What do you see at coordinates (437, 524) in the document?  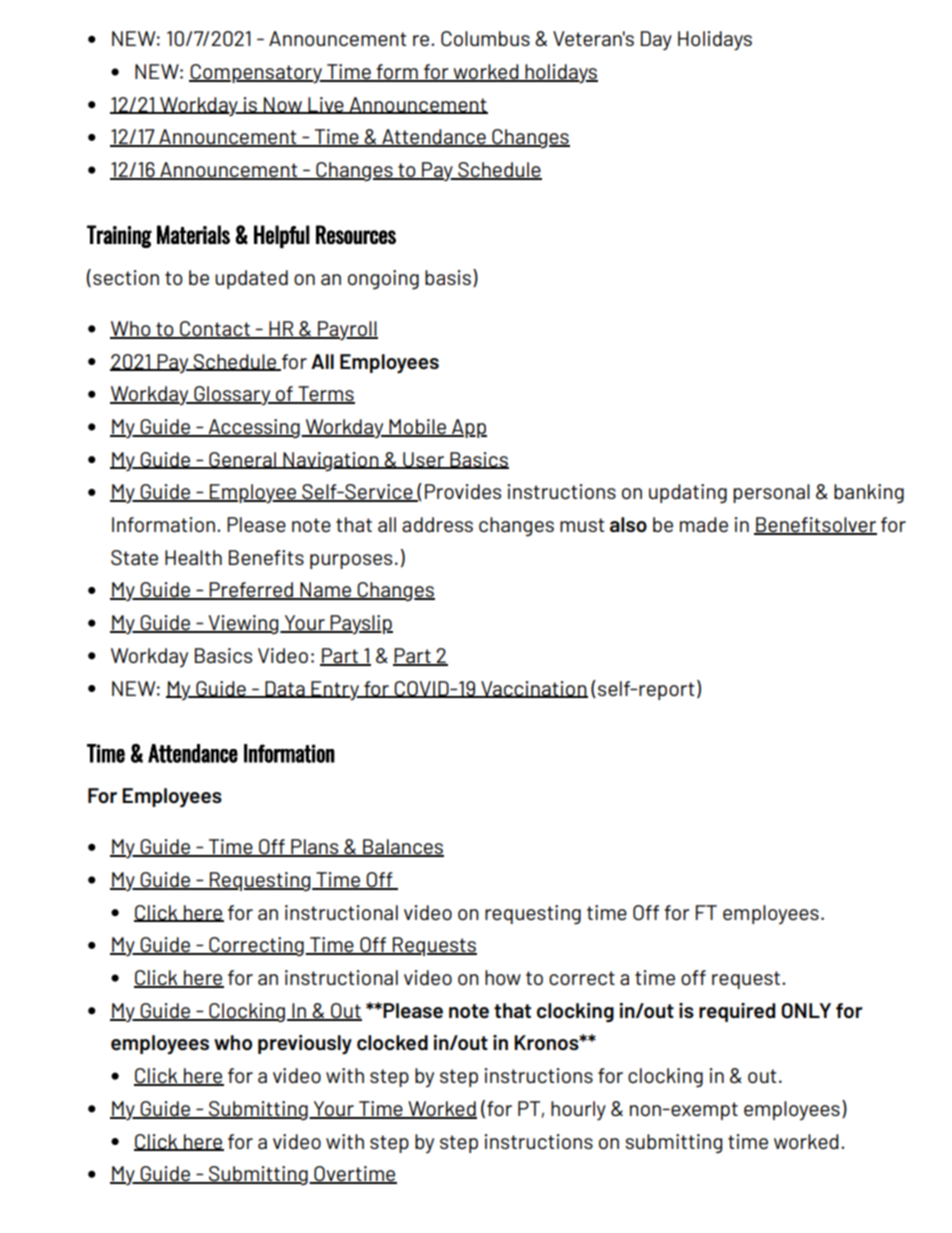 I see `address` at bounding box center [437, 524].
